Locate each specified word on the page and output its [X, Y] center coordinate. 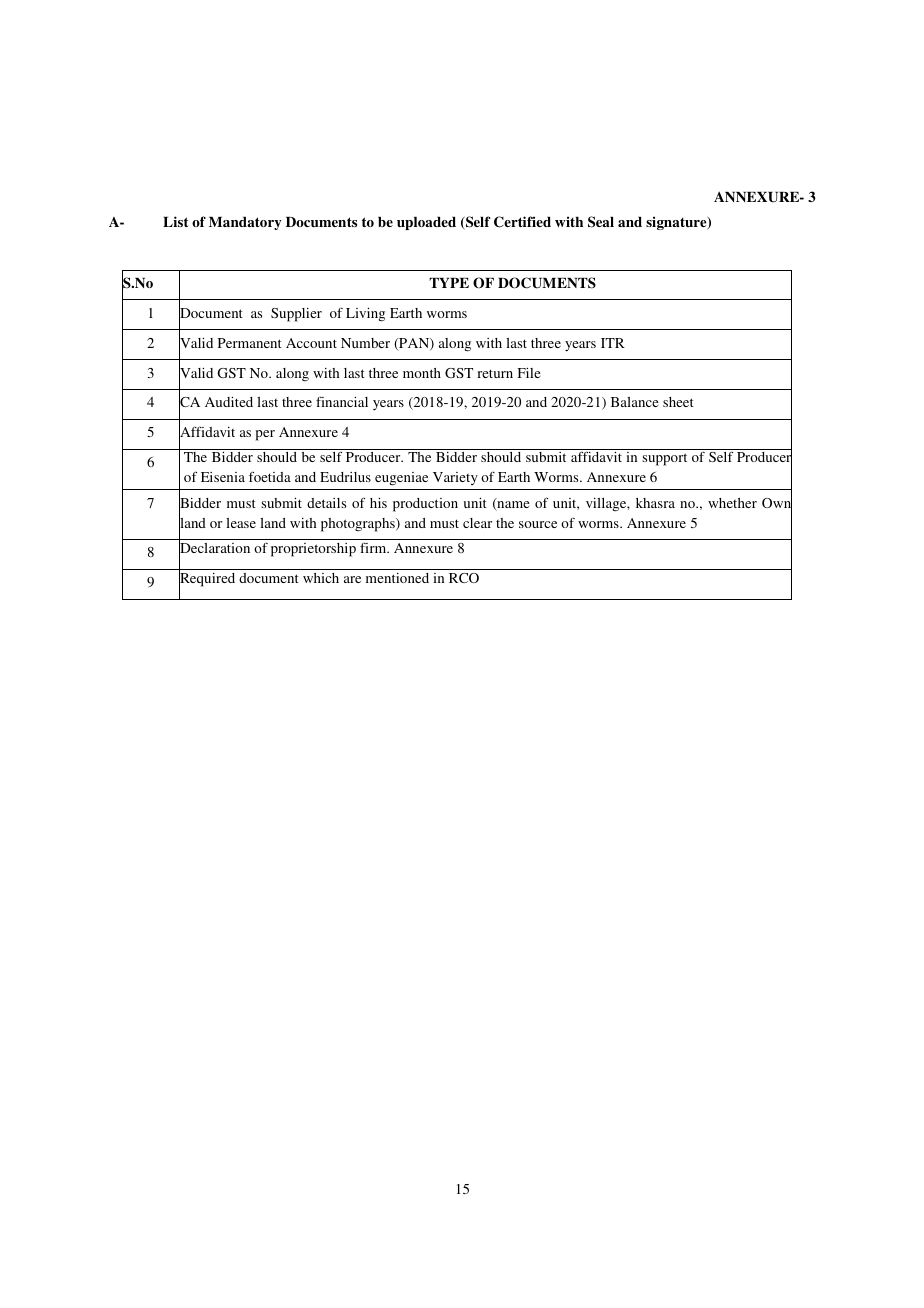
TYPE [449, 283]
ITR [613, 343]
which [321, 578]
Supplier [296, 315]
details [326, 503]
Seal [601, 222]
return [495, 373]
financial [342, 401]
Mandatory [245, 223]
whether [732, 503]
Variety [455, 478]
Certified [522, 222]
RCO [464, 578]
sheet [678, 402]
